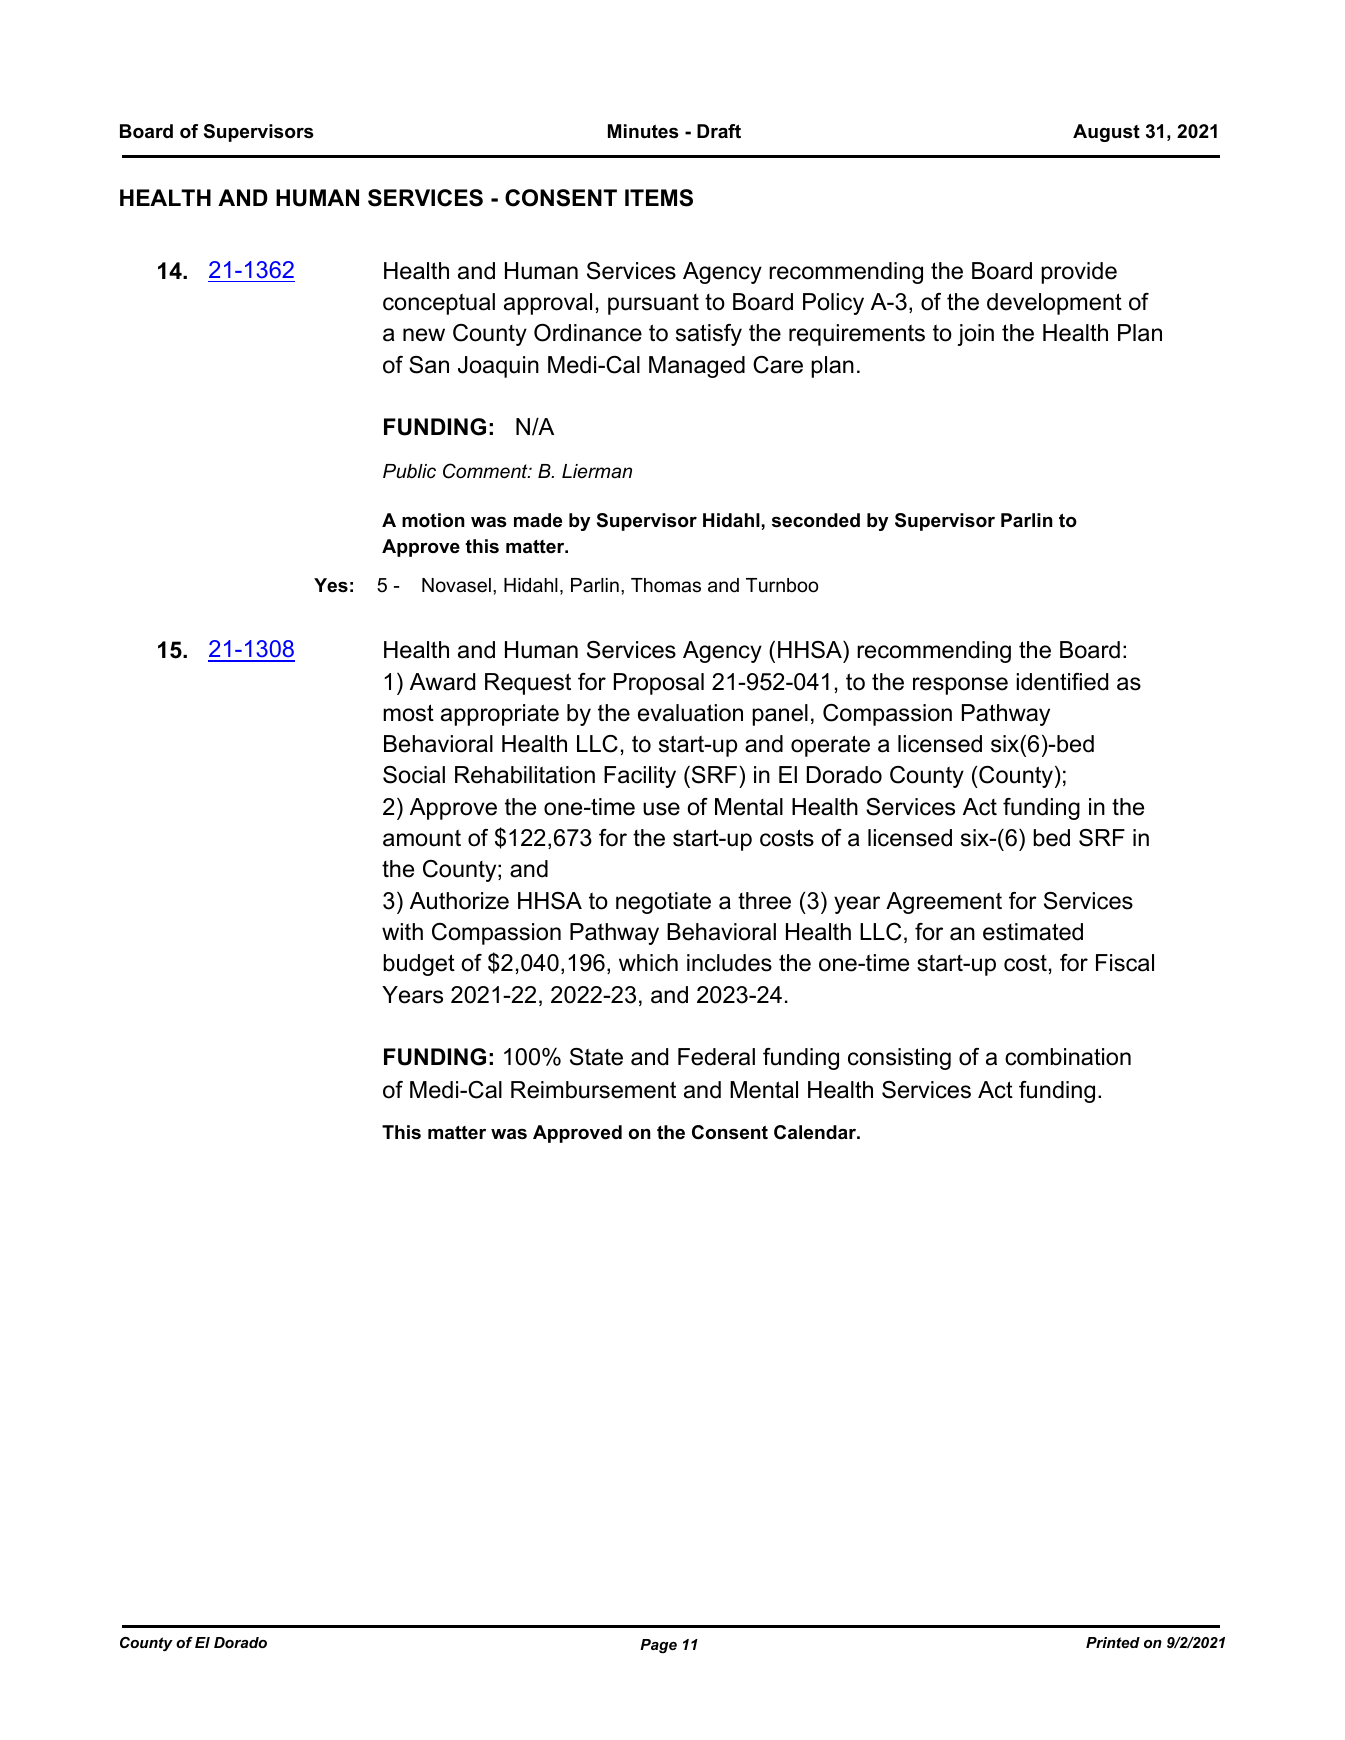 The height and width of the screenshot is (1740, 1345). What do you see at coordinates (442, 682) in the screenshot?
I see `Award` at bounding box center [442, 682].
